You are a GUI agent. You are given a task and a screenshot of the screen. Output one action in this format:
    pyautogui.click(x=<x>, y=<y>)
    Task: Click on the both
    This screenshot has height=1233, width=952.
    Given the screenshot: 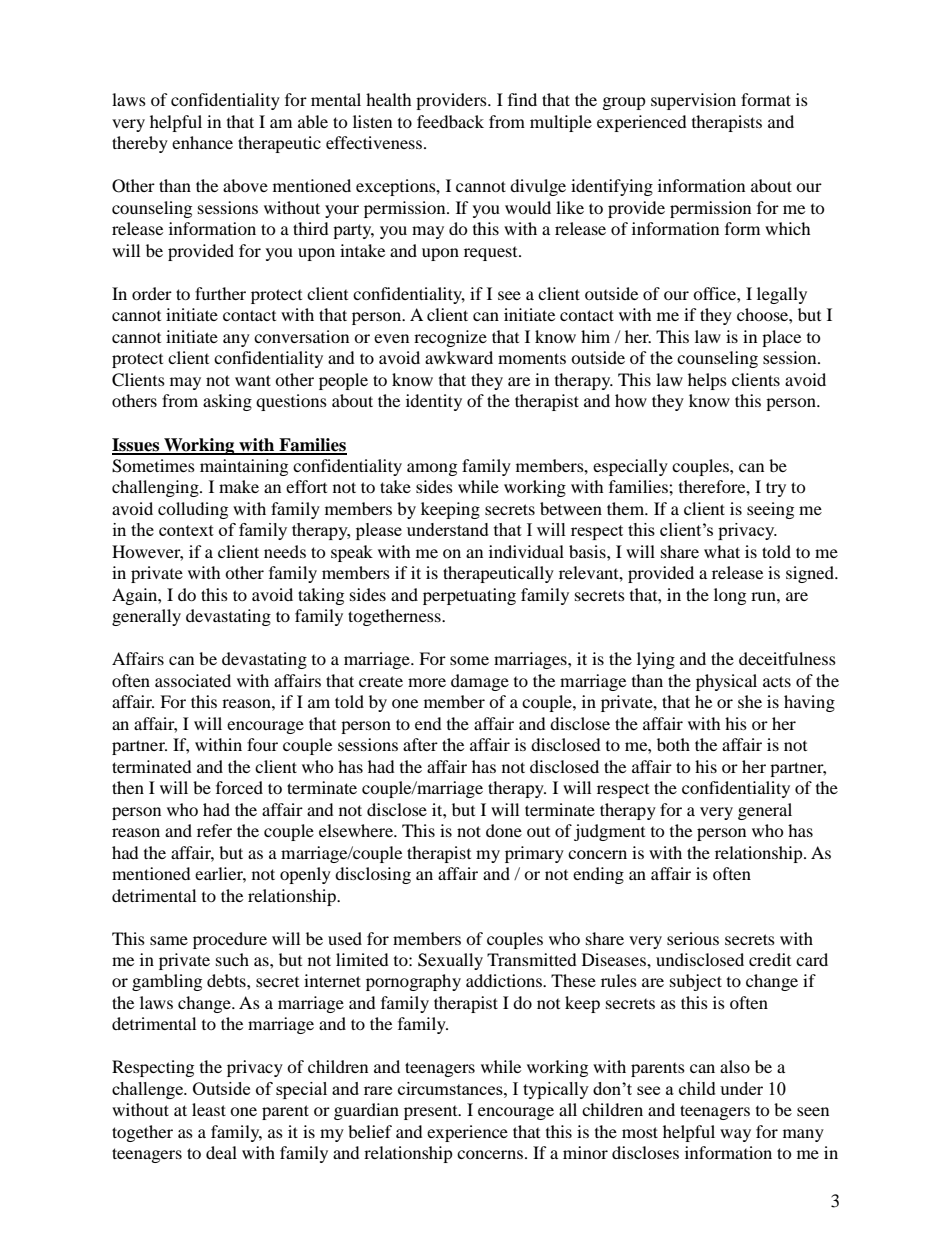 What is the action you would take?
    pyautogui.click(x=673, y=744)
